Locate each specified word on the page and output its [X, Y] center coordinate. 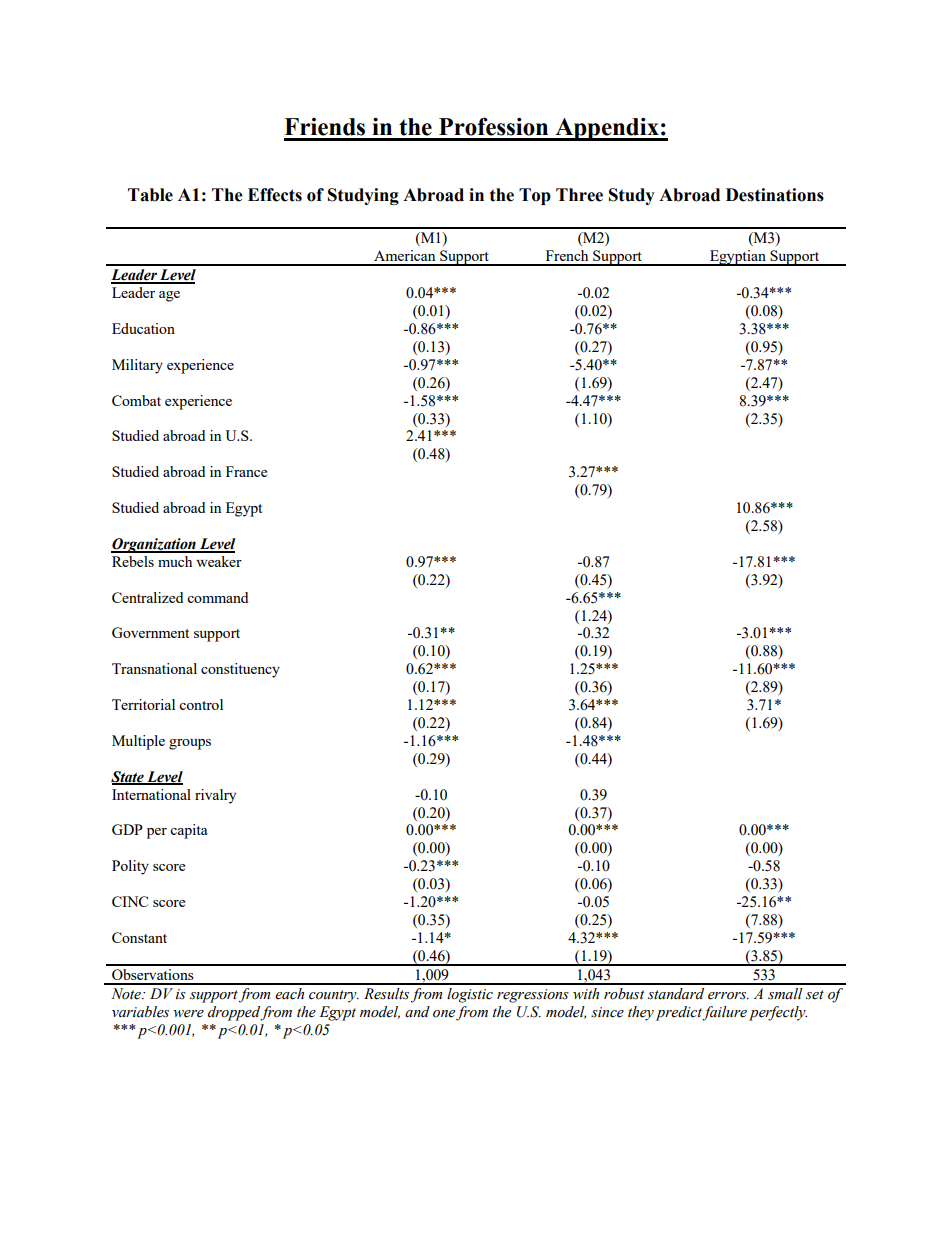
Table [150, 195]
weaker [219, 561]
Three [579, 195]
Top [535, 196]
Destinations [775, 195]
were [188, 1014]
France [246, 471]
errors [728, 996]
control [201, 704]
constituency [240, 670]
